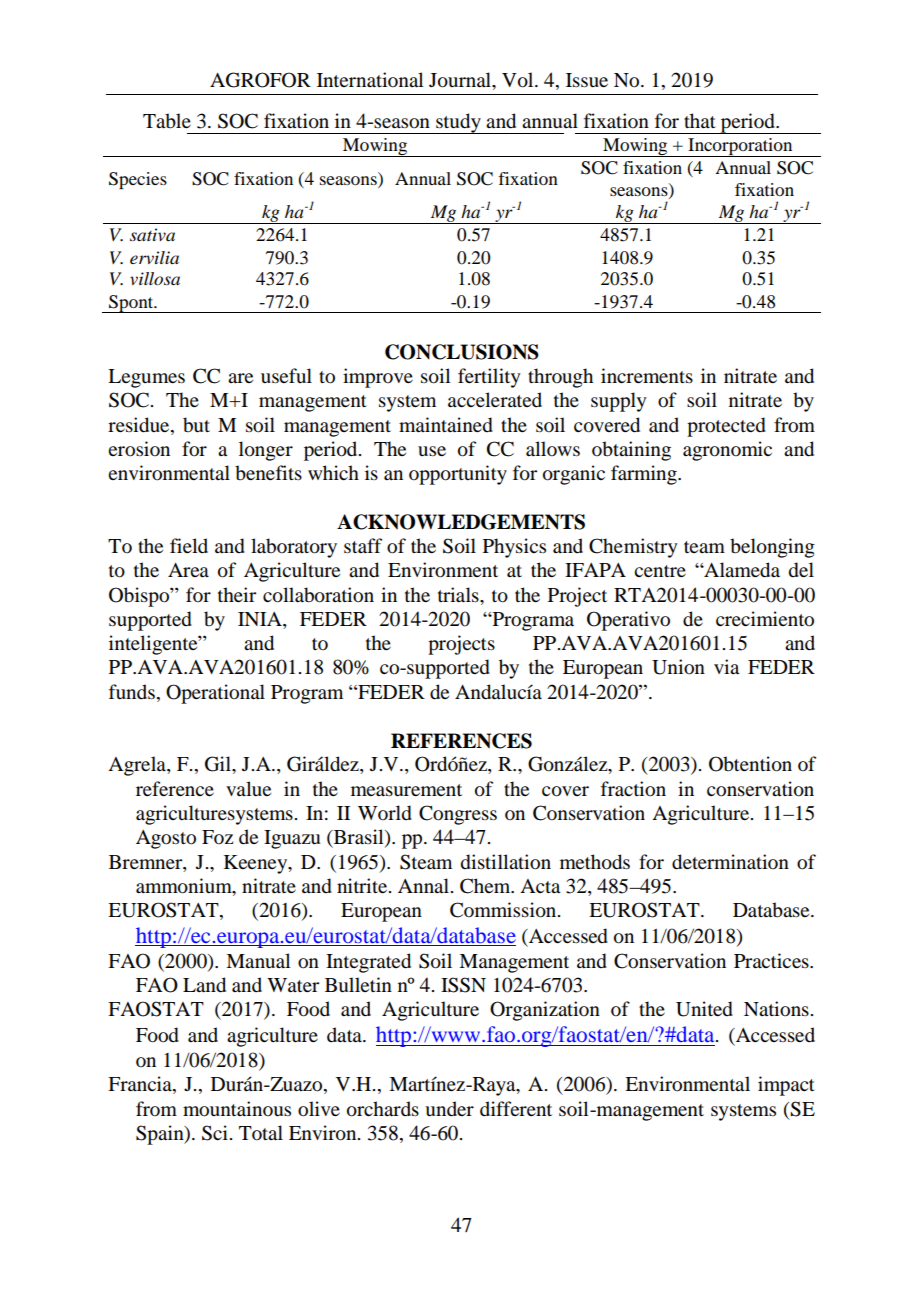 The height and width of the document is (1305, 924). What do you see at coordinates (786, 1086) in the document?
I see `impact` at bounding box center [786, 1086].
